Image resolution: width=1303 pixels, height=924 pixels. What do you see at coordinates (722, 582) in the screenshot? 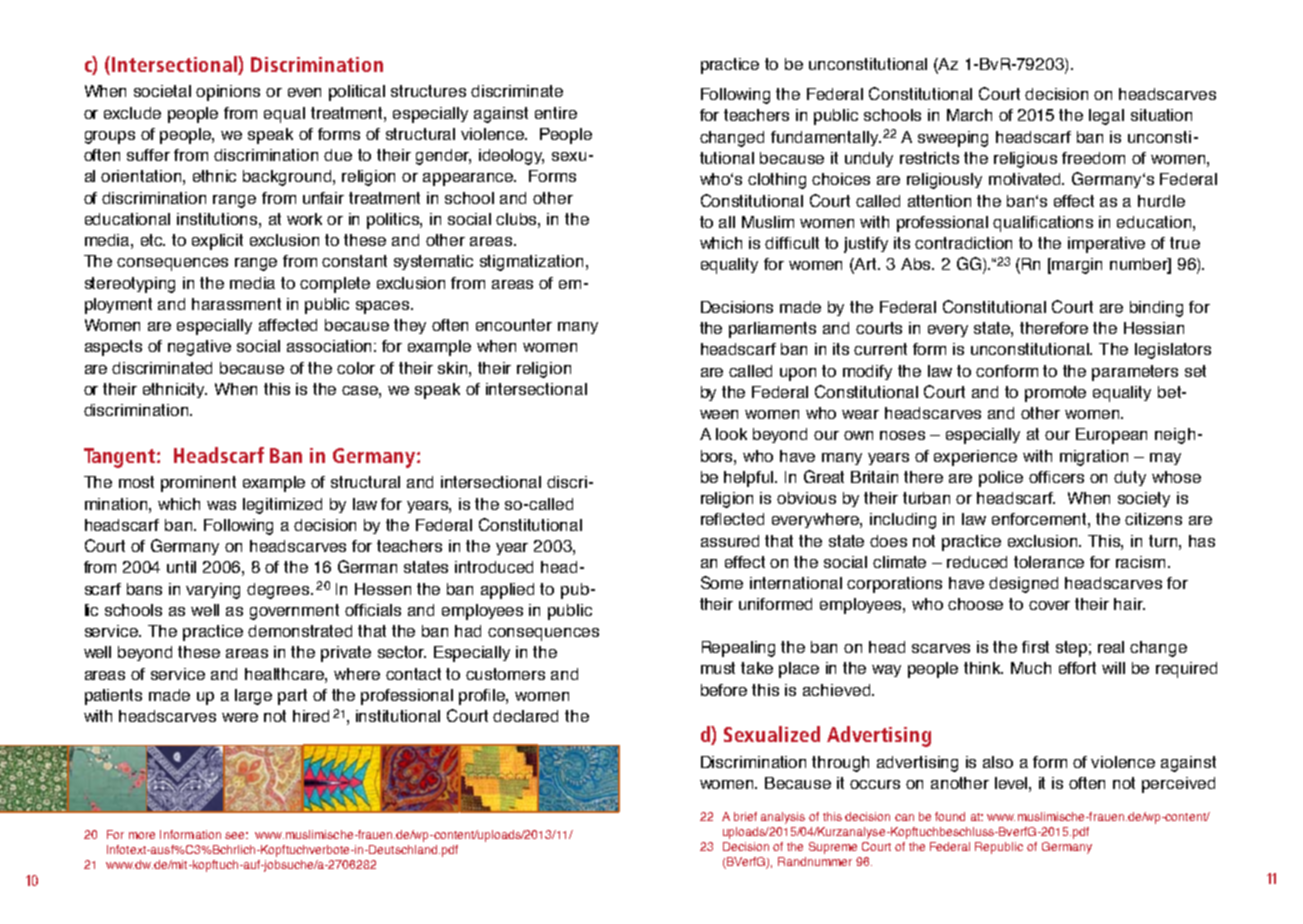
I see `Some` at bounding box center [722, 582].
